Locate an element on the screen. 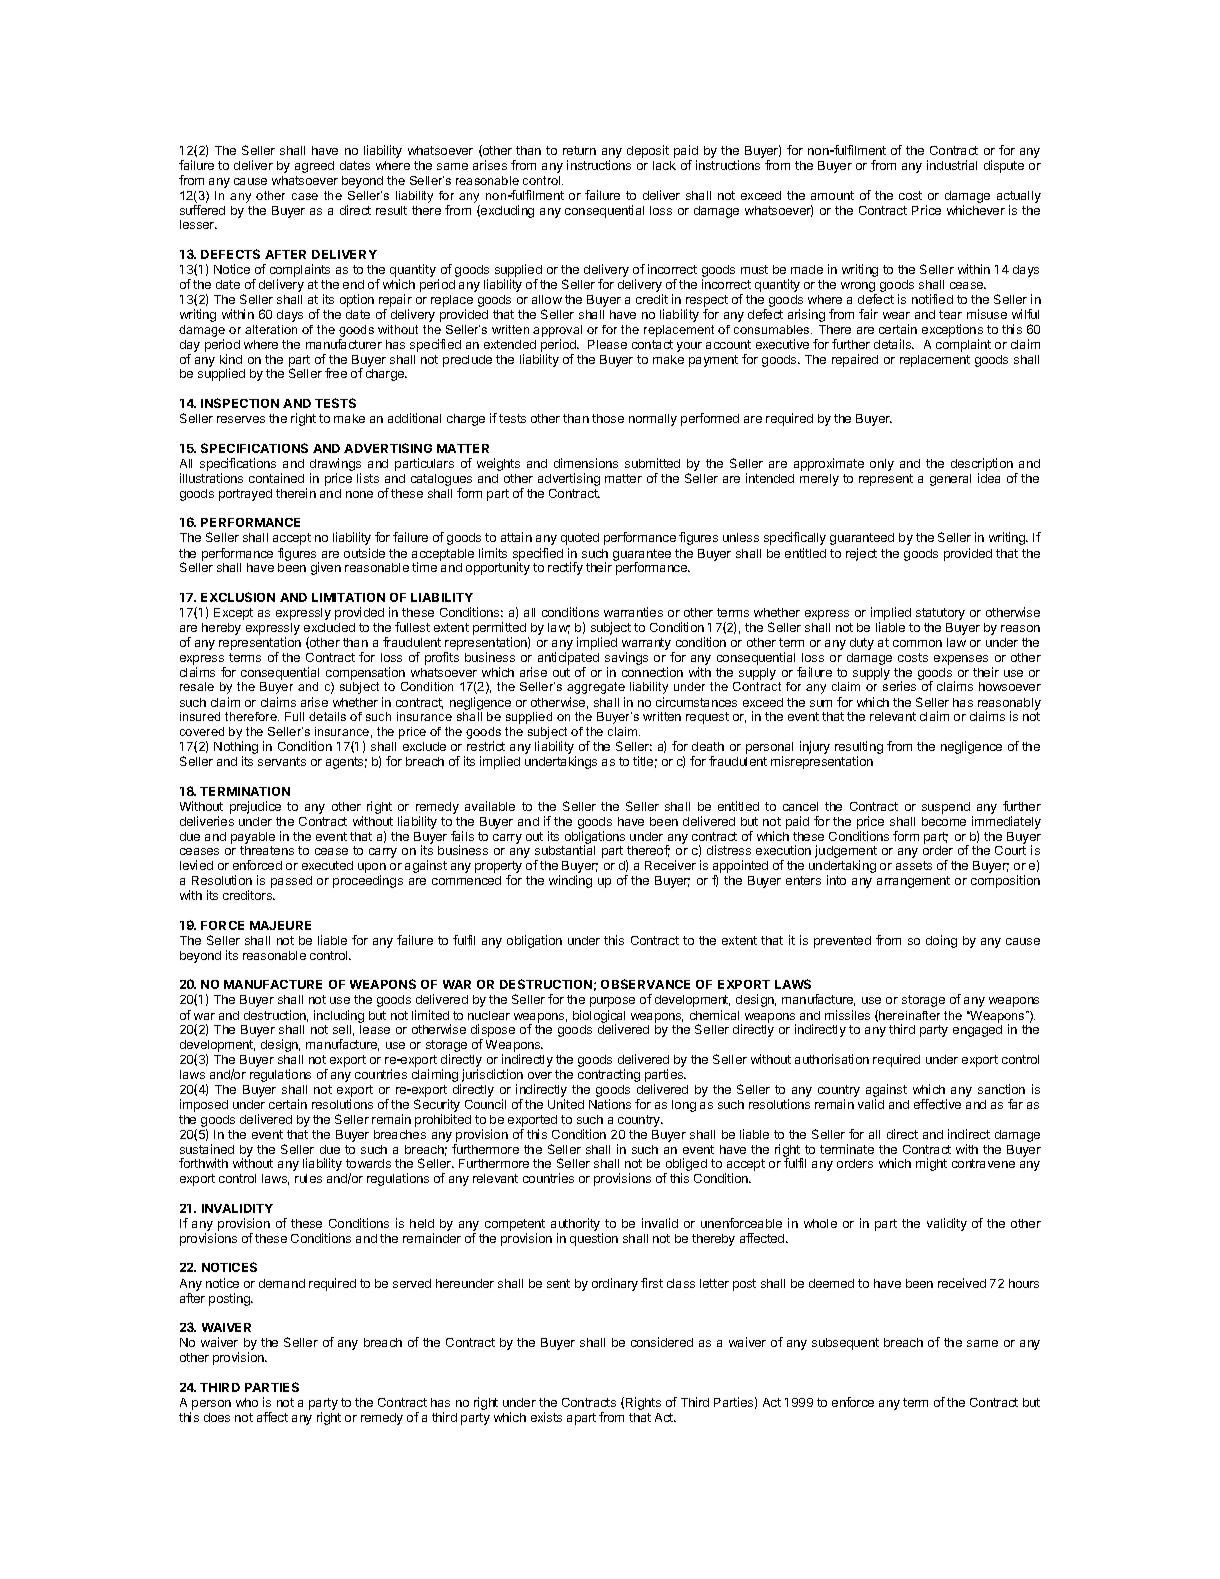  servants is located at coordinates (282, 761).
